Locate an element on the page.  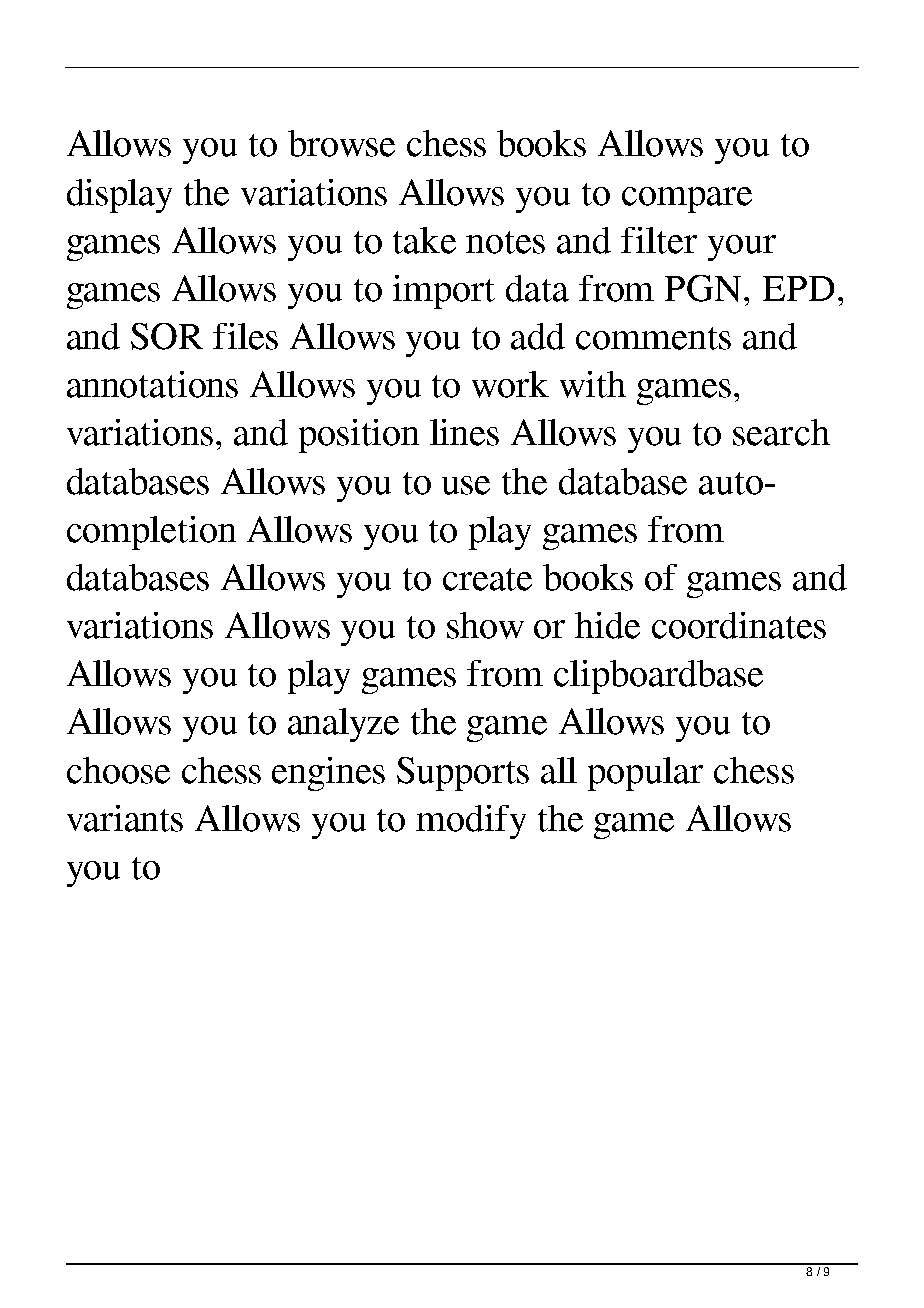
search is located at coordinates (781, 432).
